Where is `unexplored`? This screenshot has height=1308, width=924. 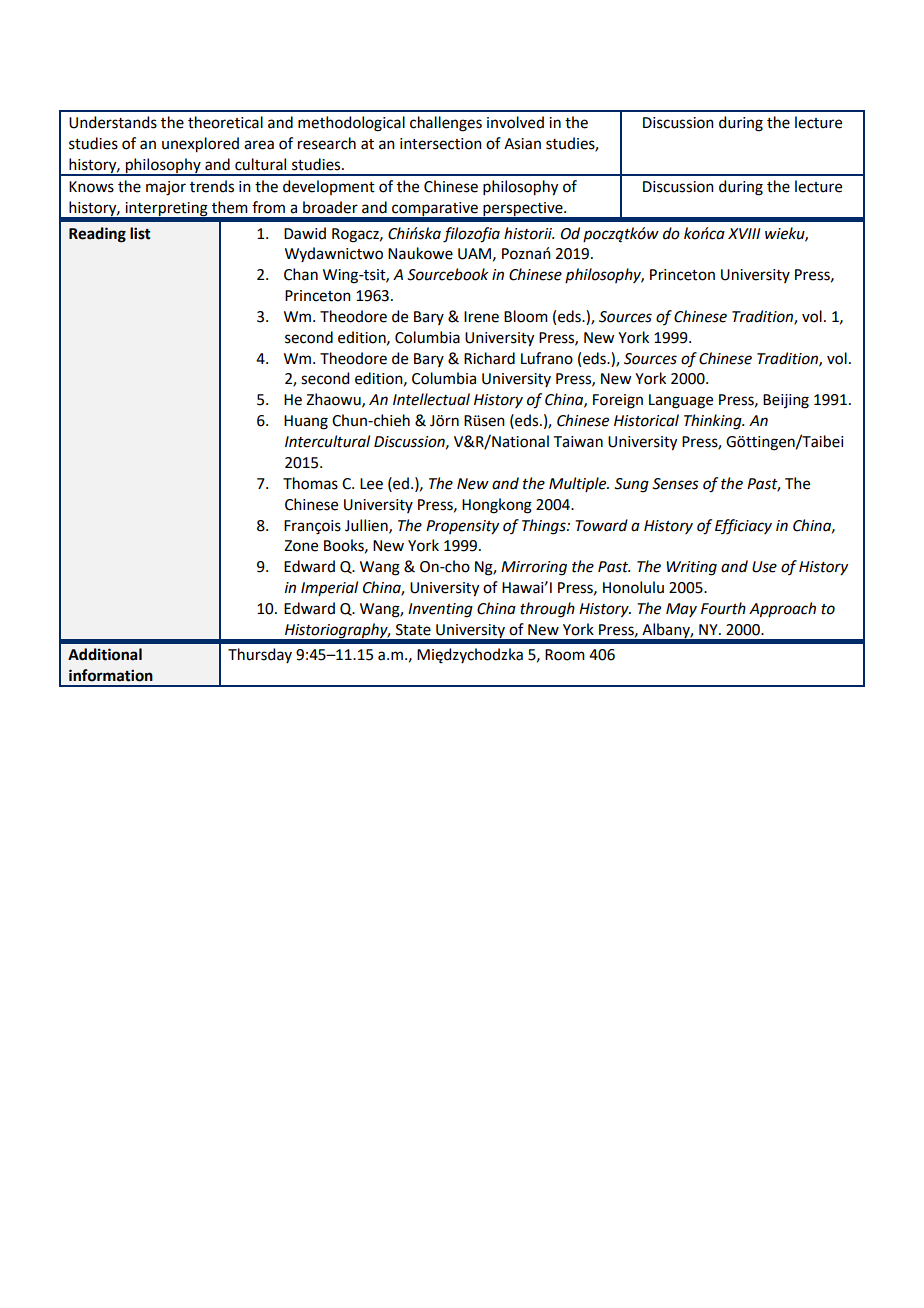
unexplored is located at coordinates (200, 145).
